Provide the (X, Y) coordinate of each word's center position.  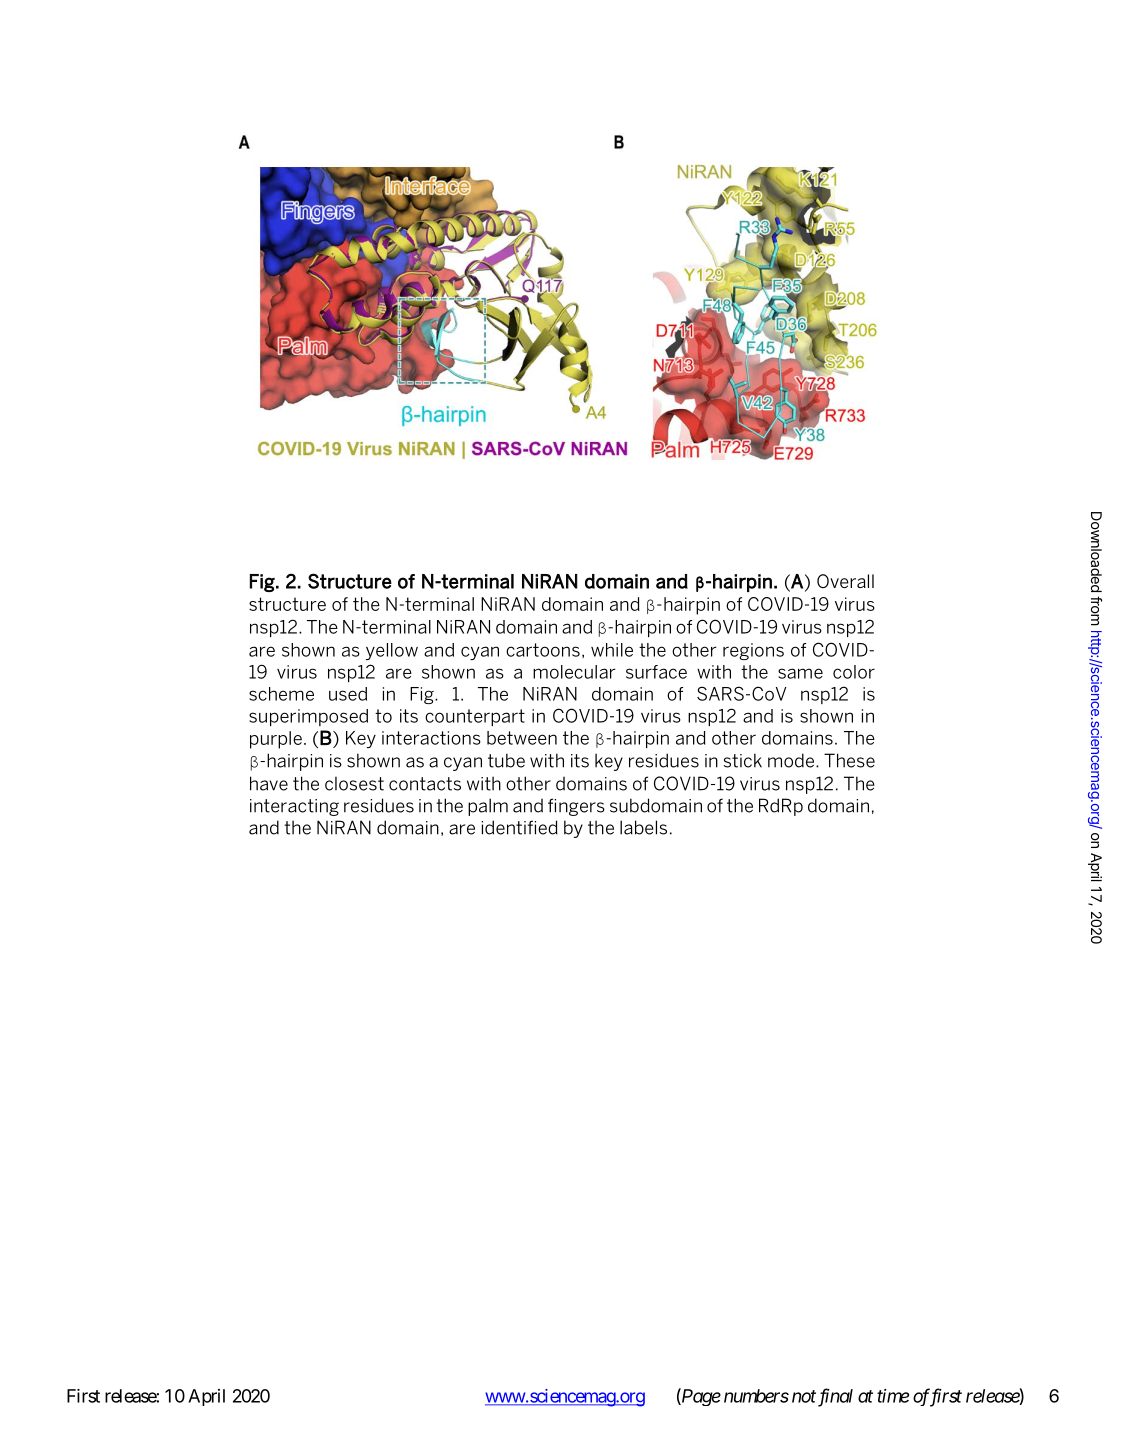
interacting (294, 807)
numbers (756, 1396)
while (612, 650)
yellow (392, 651)
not (804, 1396)
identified (519, 827)
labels (643, 827)
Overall (845, 581)
